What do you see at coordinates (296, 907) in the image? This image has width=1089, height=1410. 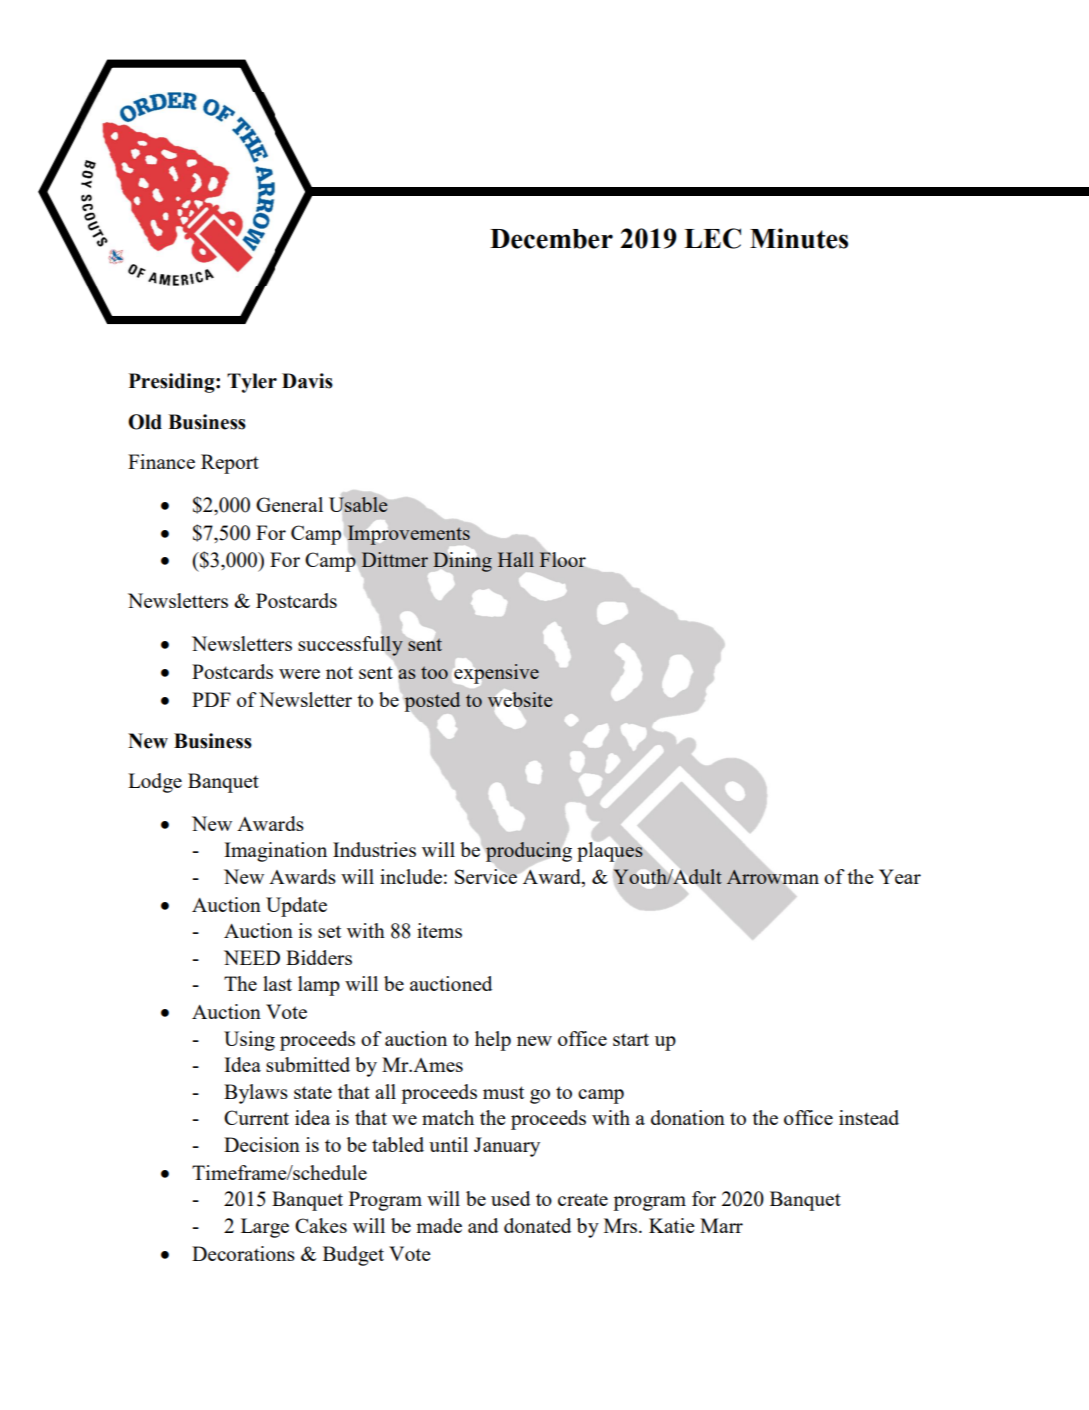 I see `Update` at bounding box center [296, 907].
